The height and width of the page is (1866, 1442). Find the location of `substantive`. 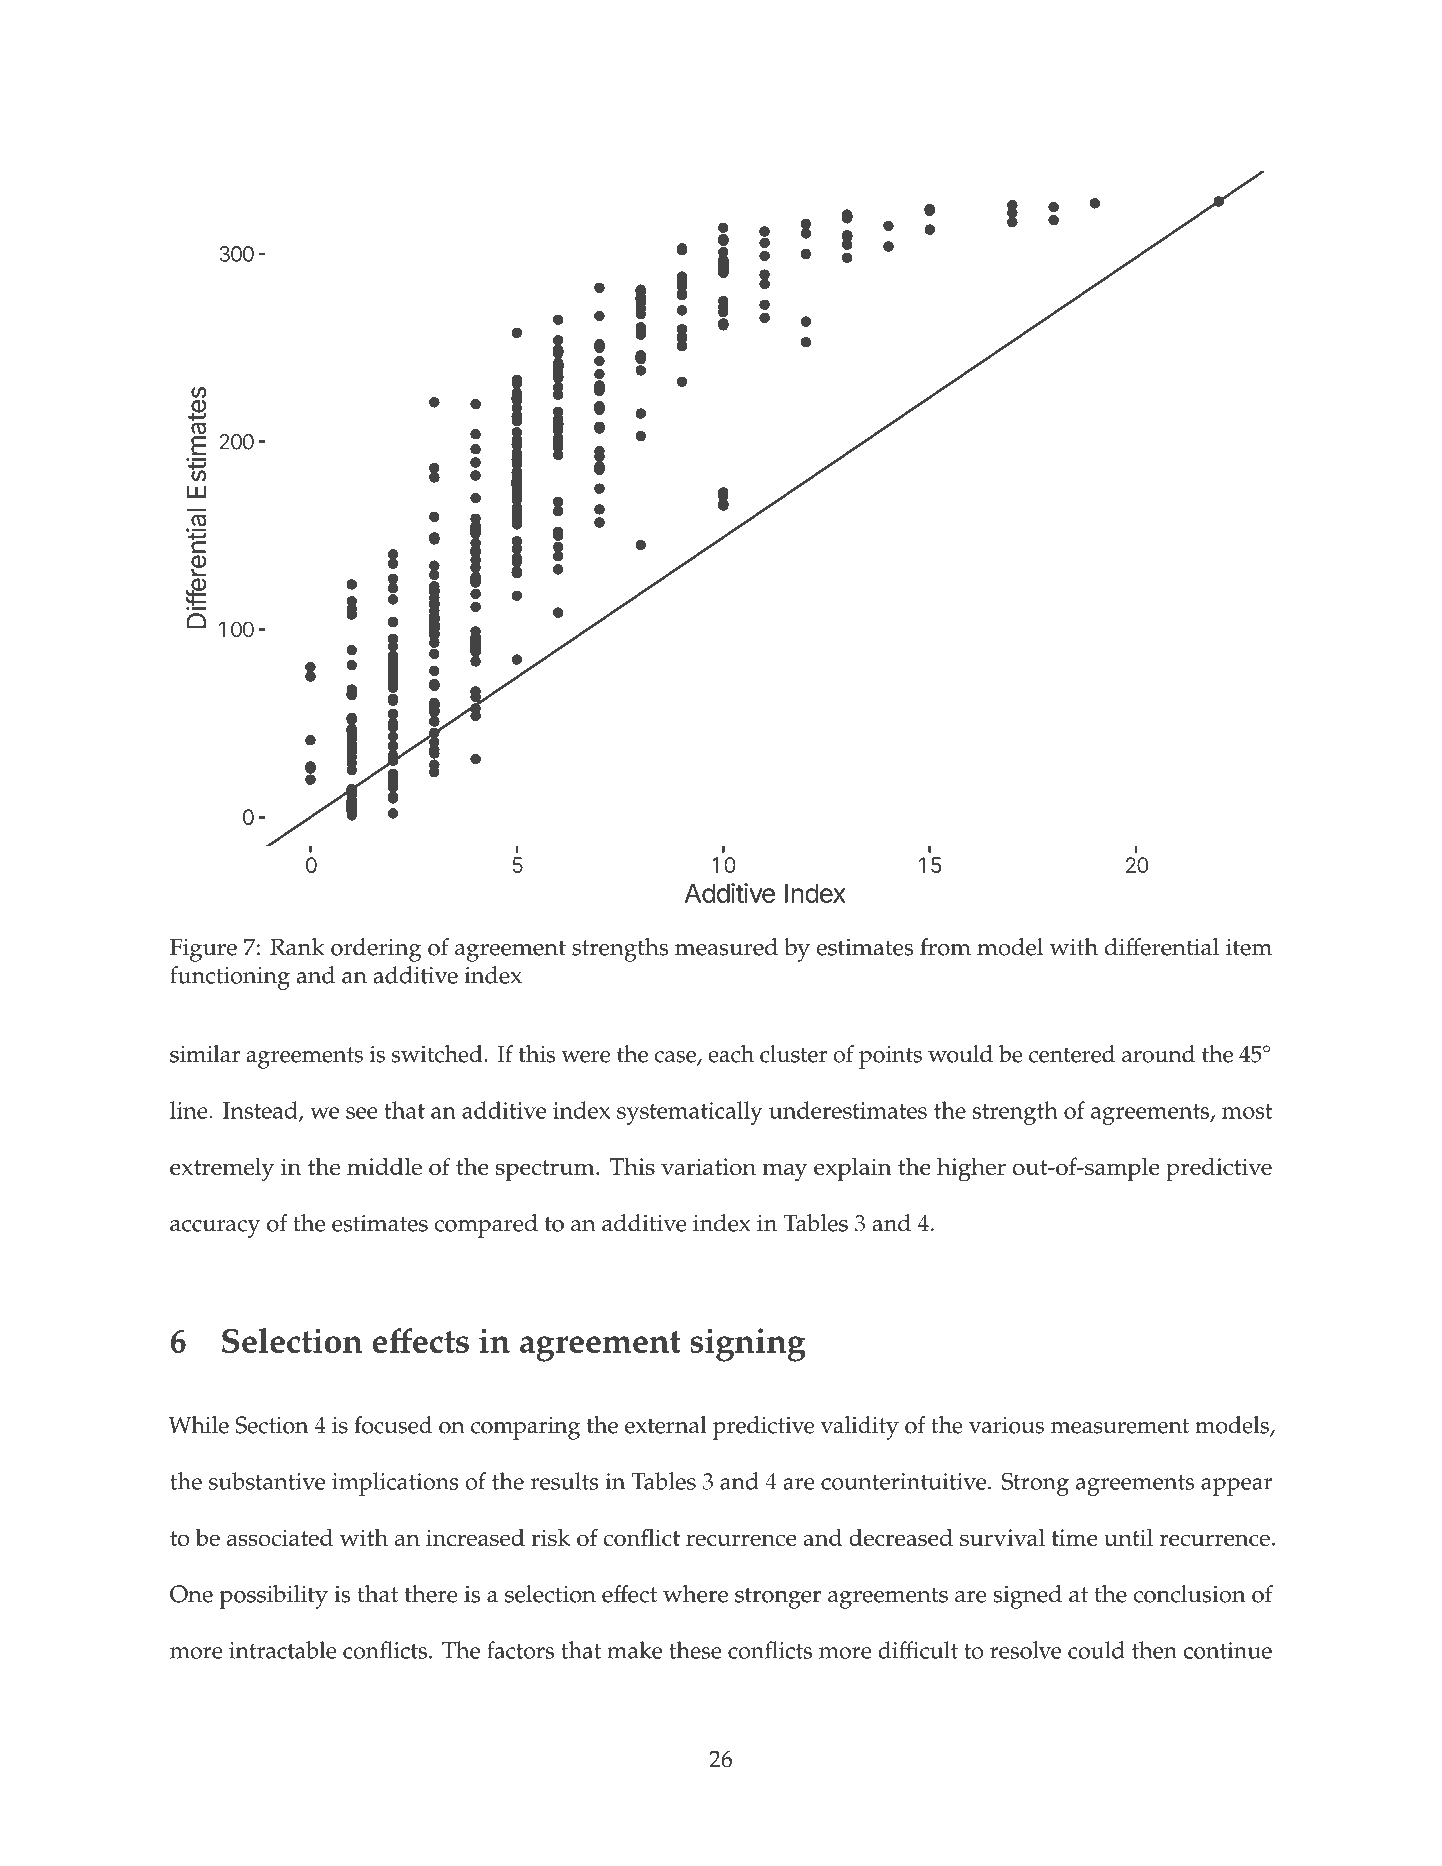

substantive is located at coordinates (267, 1481).
